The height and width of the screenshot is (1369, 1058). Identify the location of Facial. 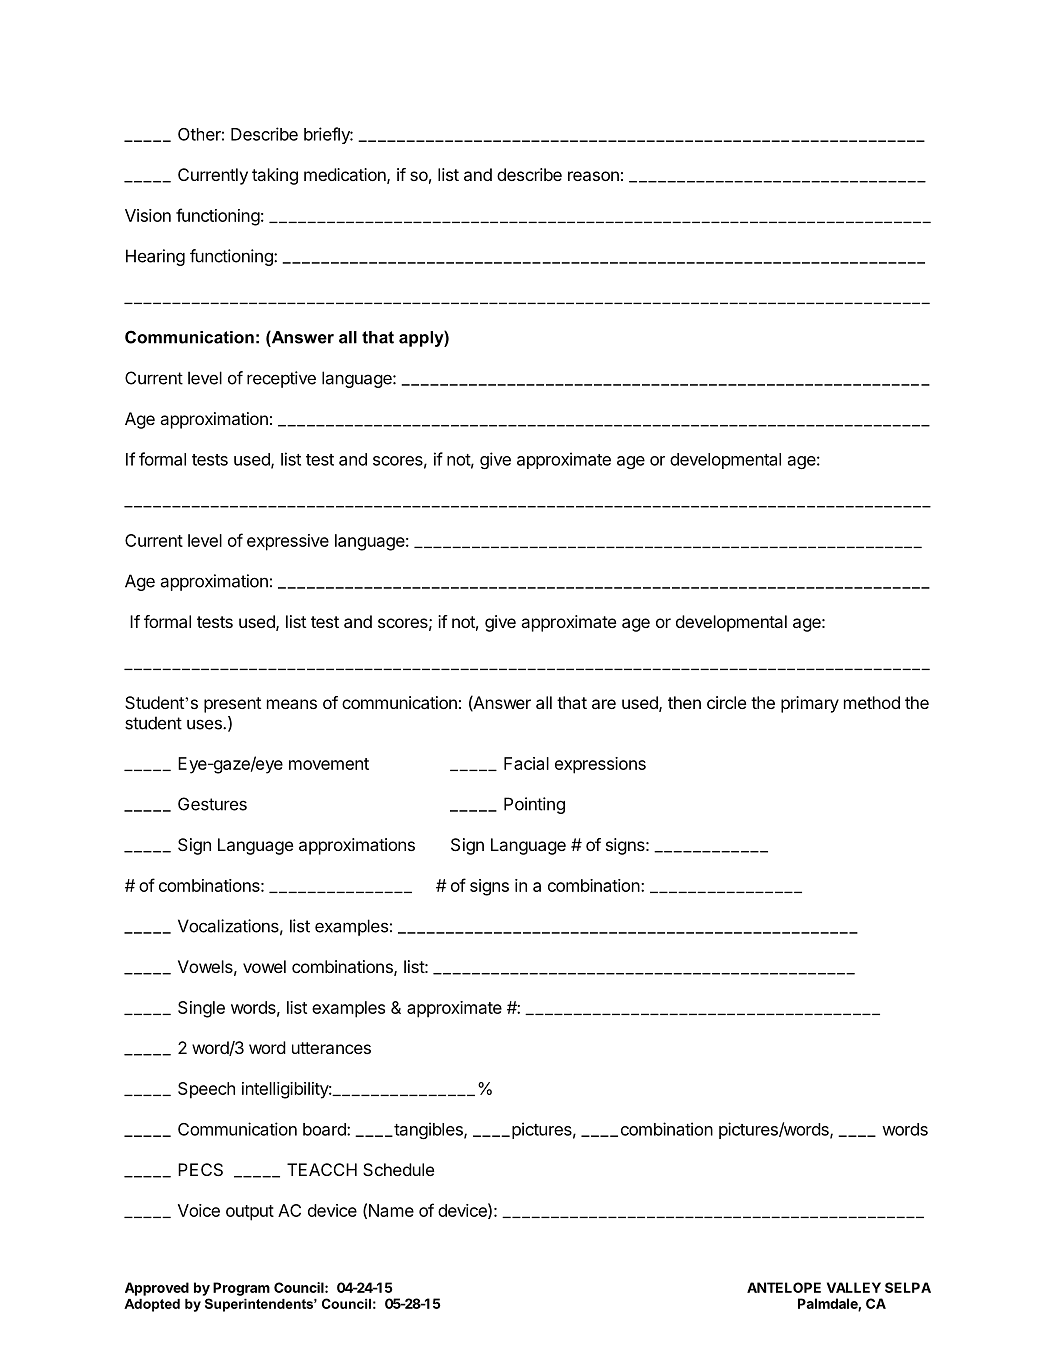
(526, 763).
